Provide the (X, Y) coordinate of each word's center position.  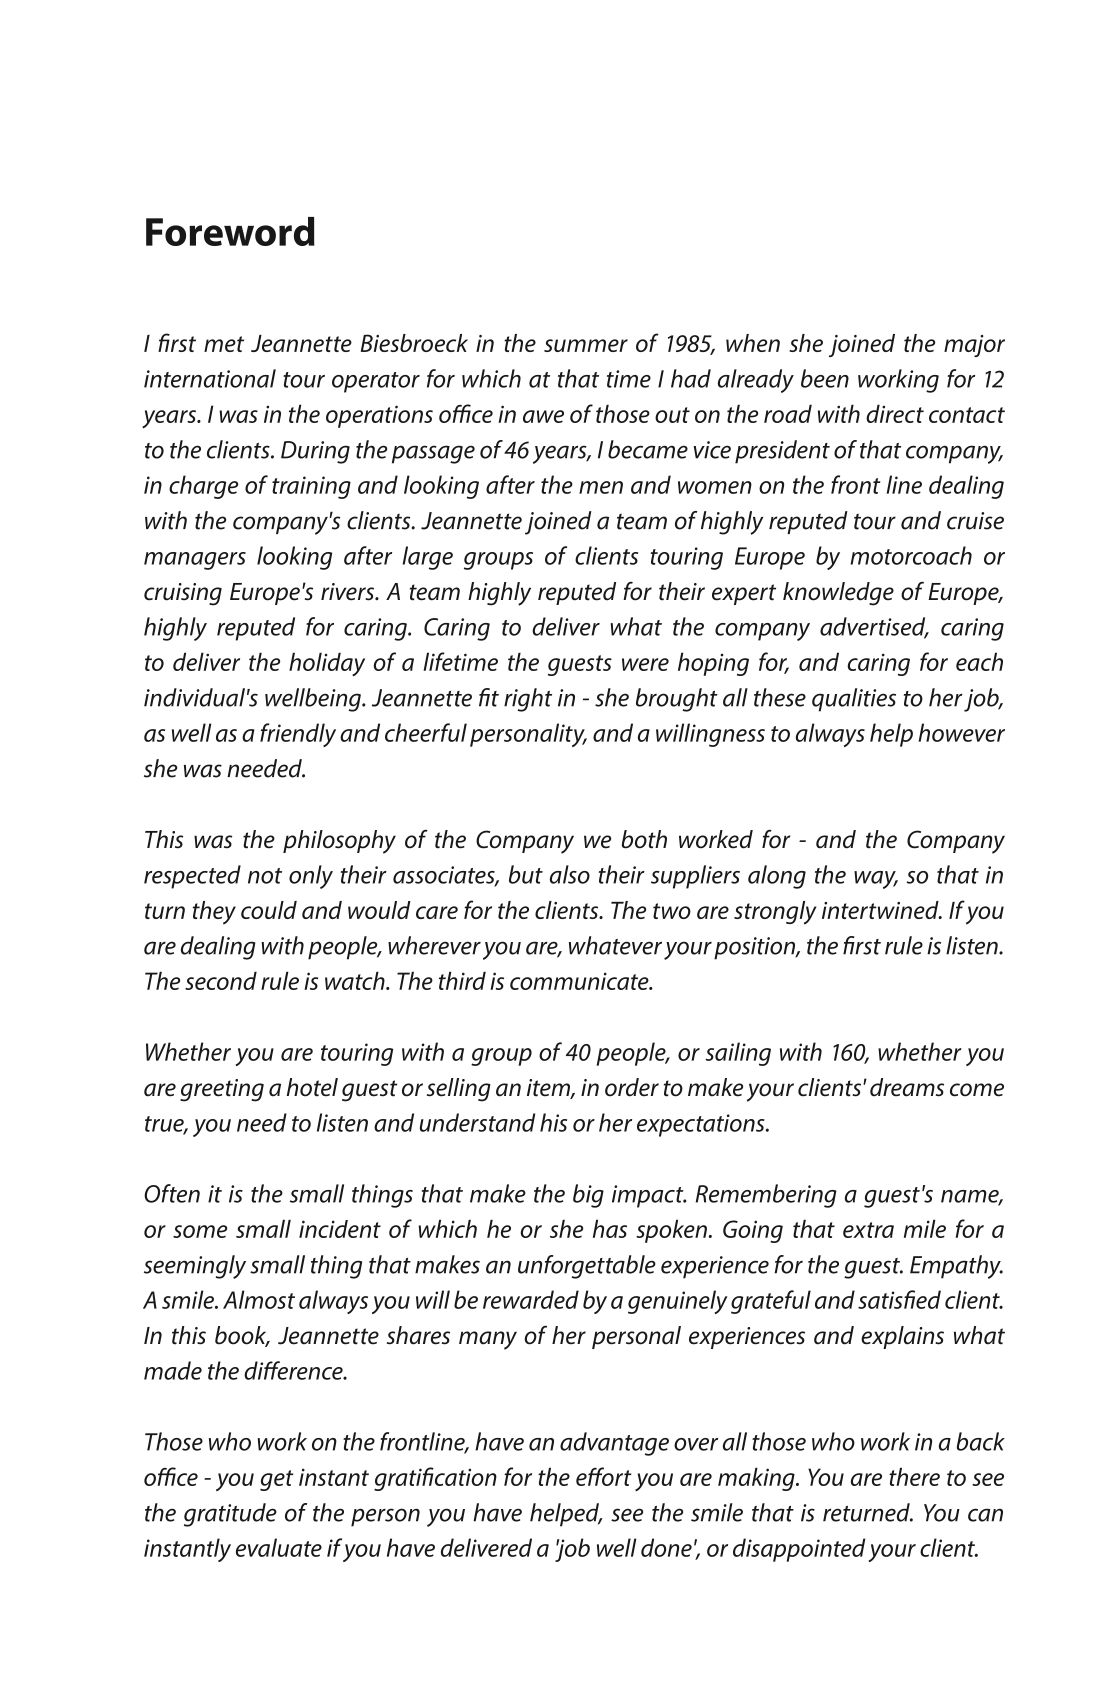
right (528, 700)
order (632, 1087)
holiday (327, 664)
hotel (312, 1087)
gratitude (230, 1515)
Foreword (230, 231)
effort (603, 1476)
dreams (907, 1087)
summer (586, 345)
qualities (854, 700)
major (974, 346)
